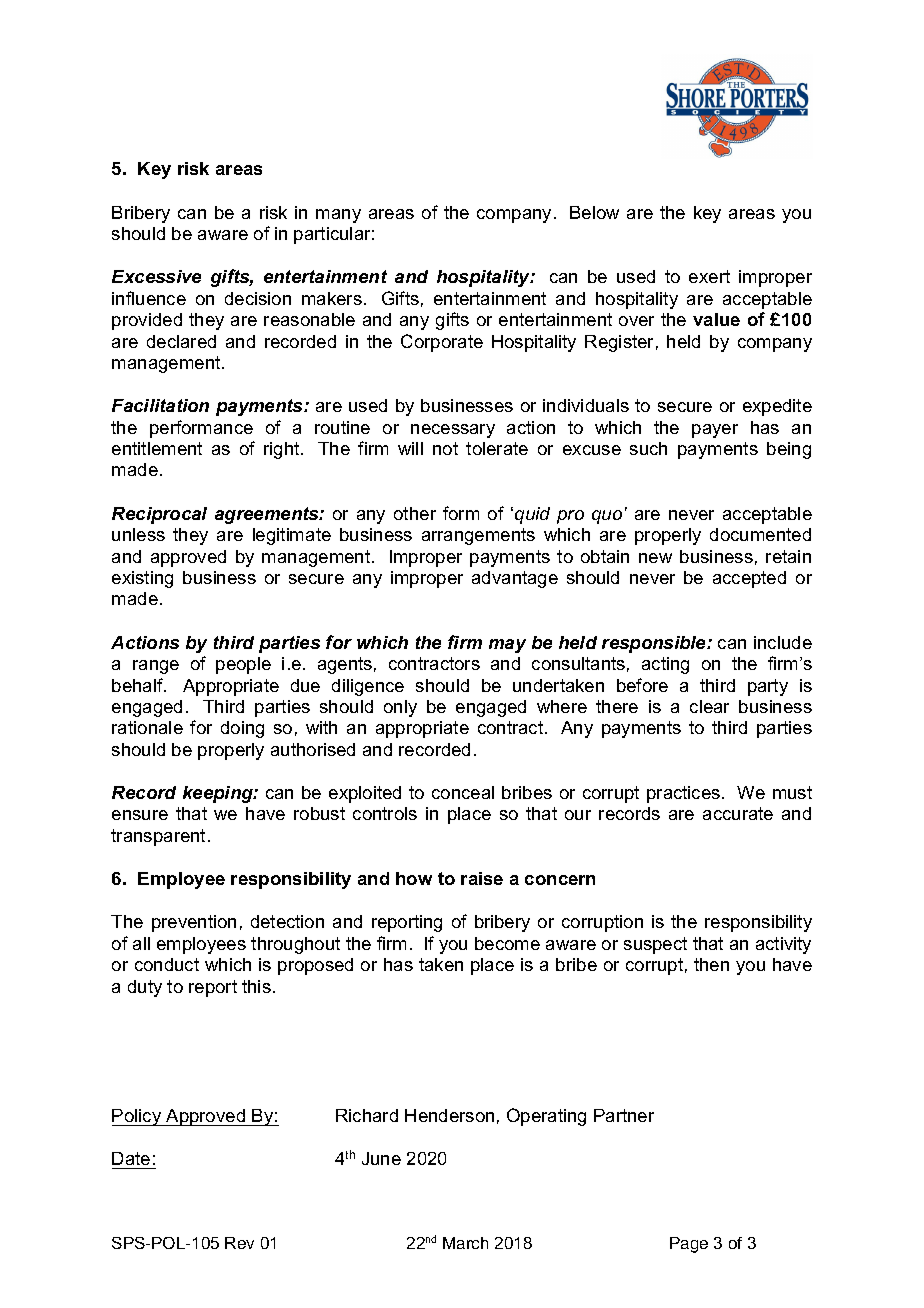  What do you see at coordinates (711, 964) in the screenshot?
I see `then` at bounding box center [711, 964].
